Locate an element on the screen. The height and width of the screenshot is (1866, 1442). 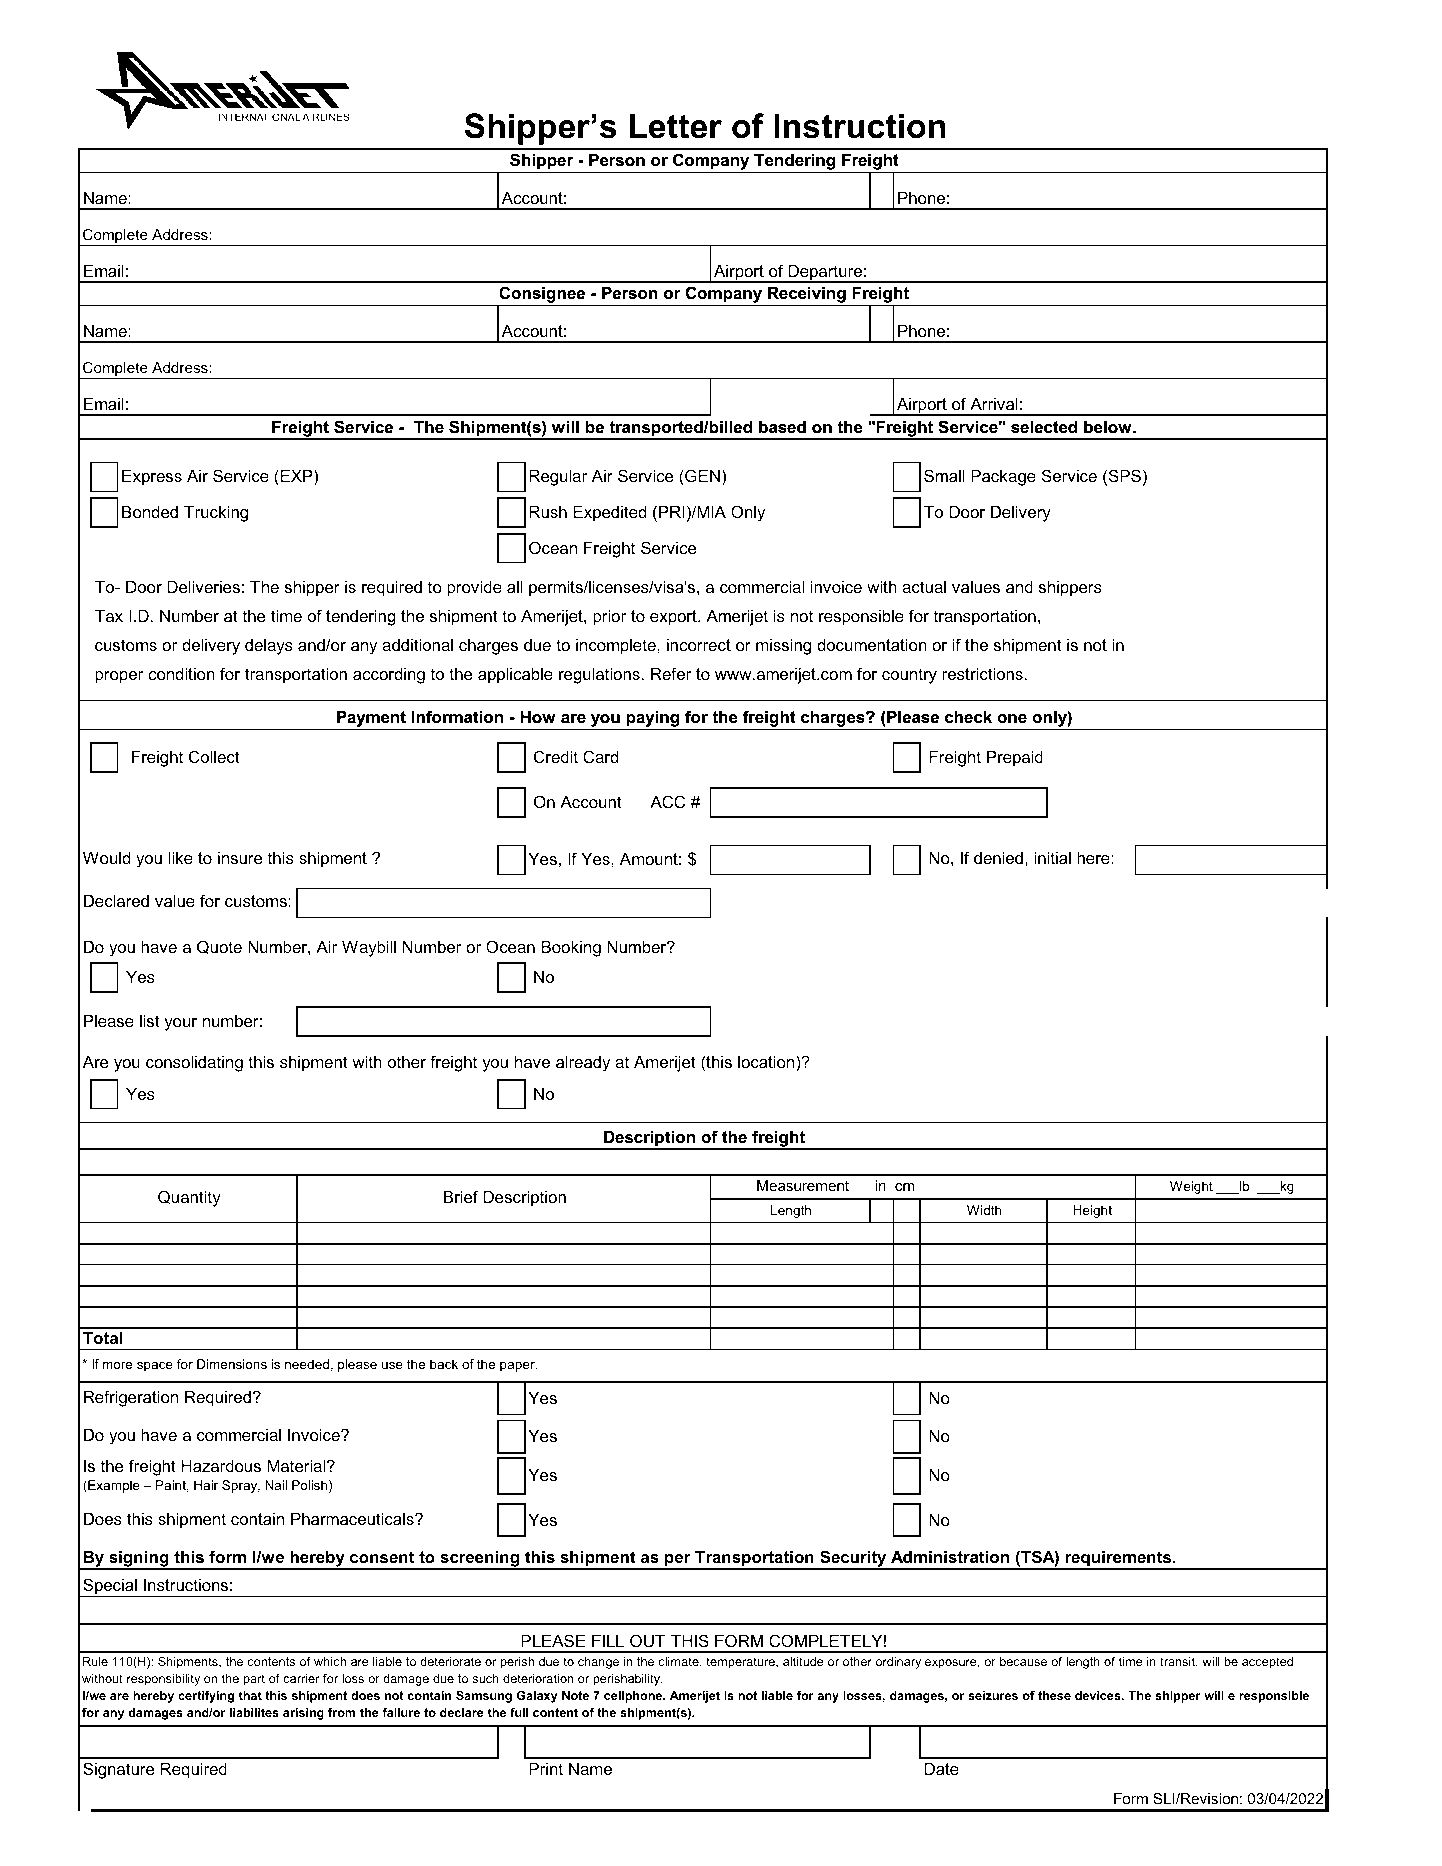
Dimensions is located at coordinates (232, 1364).
